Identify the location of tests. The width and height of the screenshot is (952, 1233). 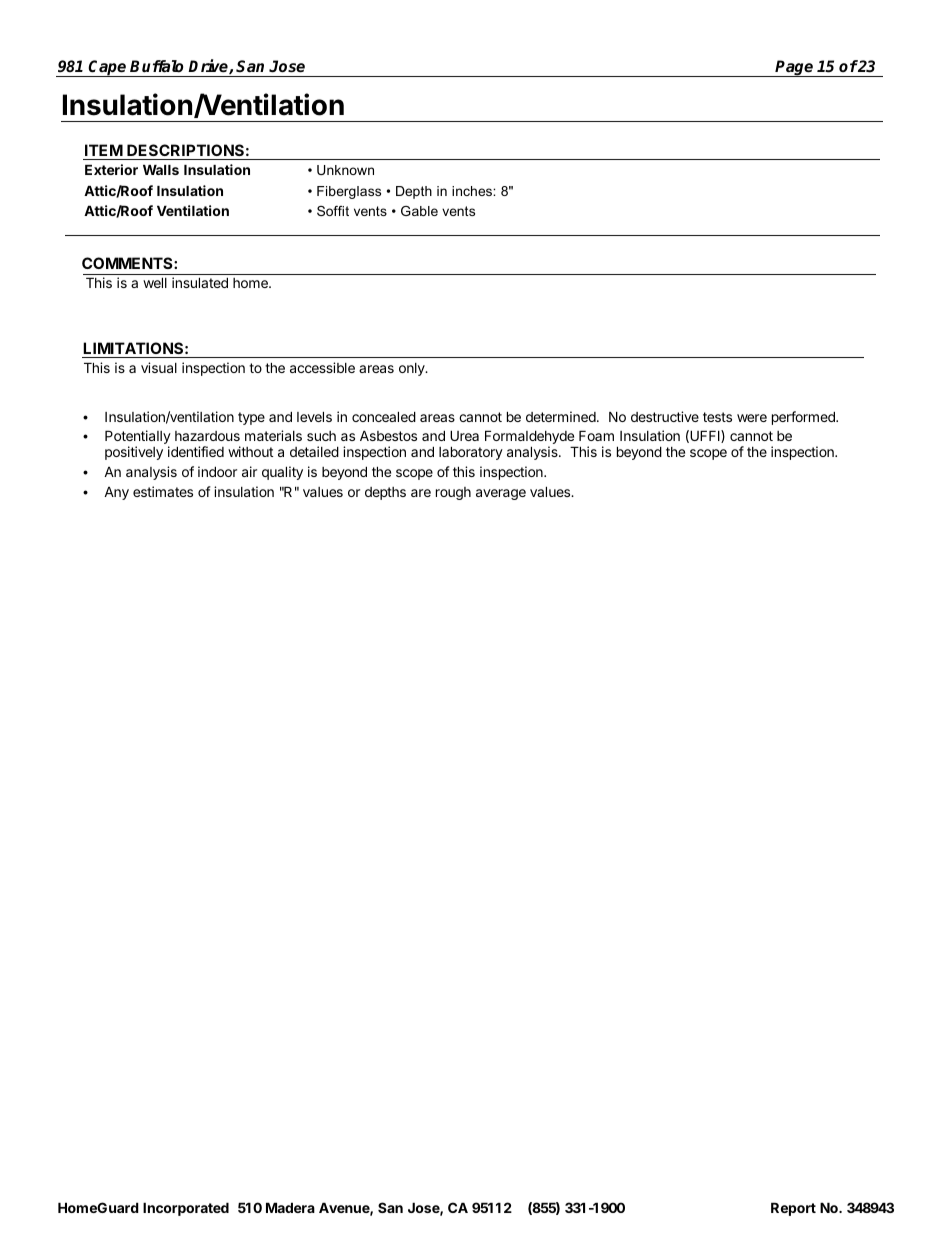
(717, 417).
